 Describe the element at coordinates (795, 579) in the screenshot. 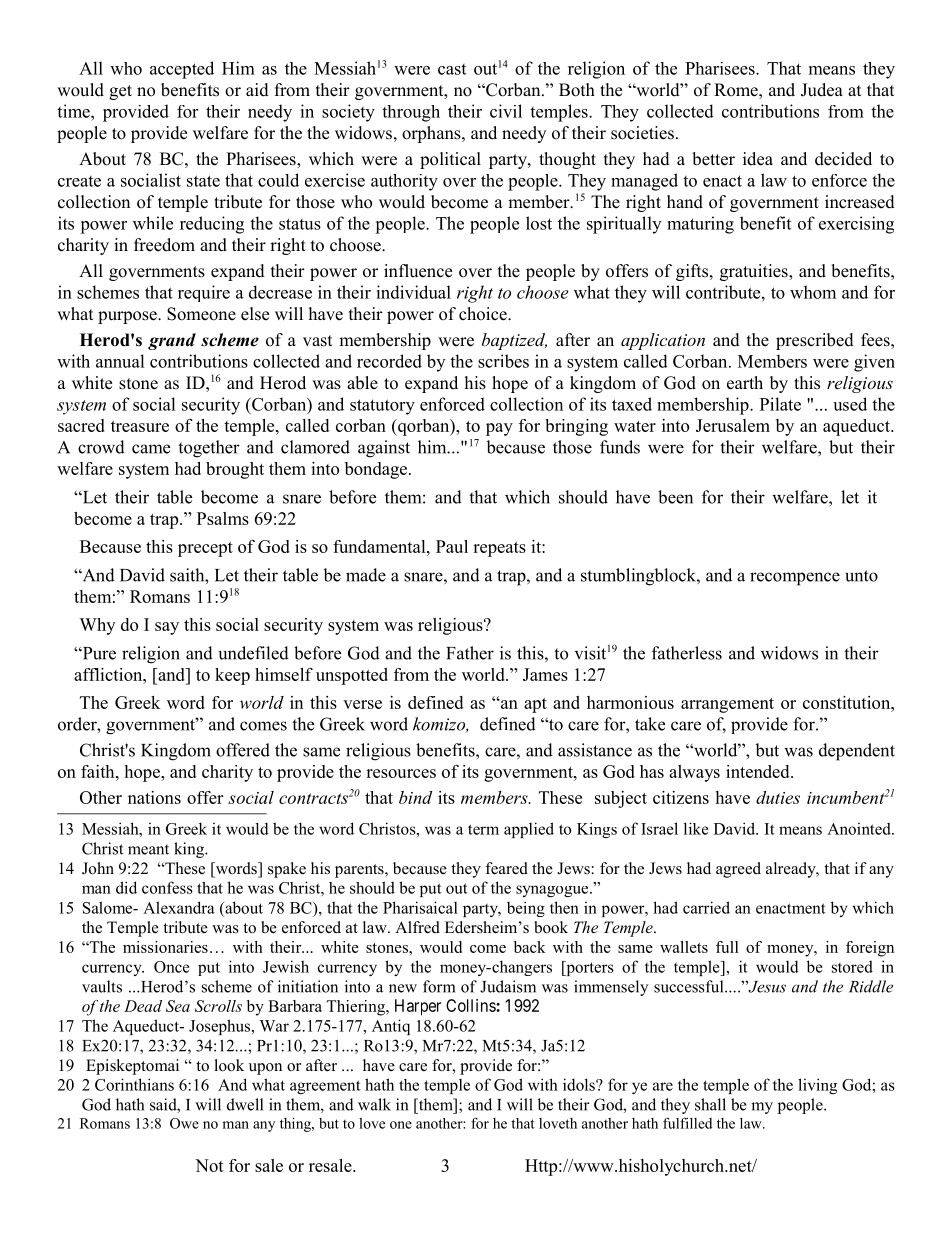

I see `recompence` at that location.
